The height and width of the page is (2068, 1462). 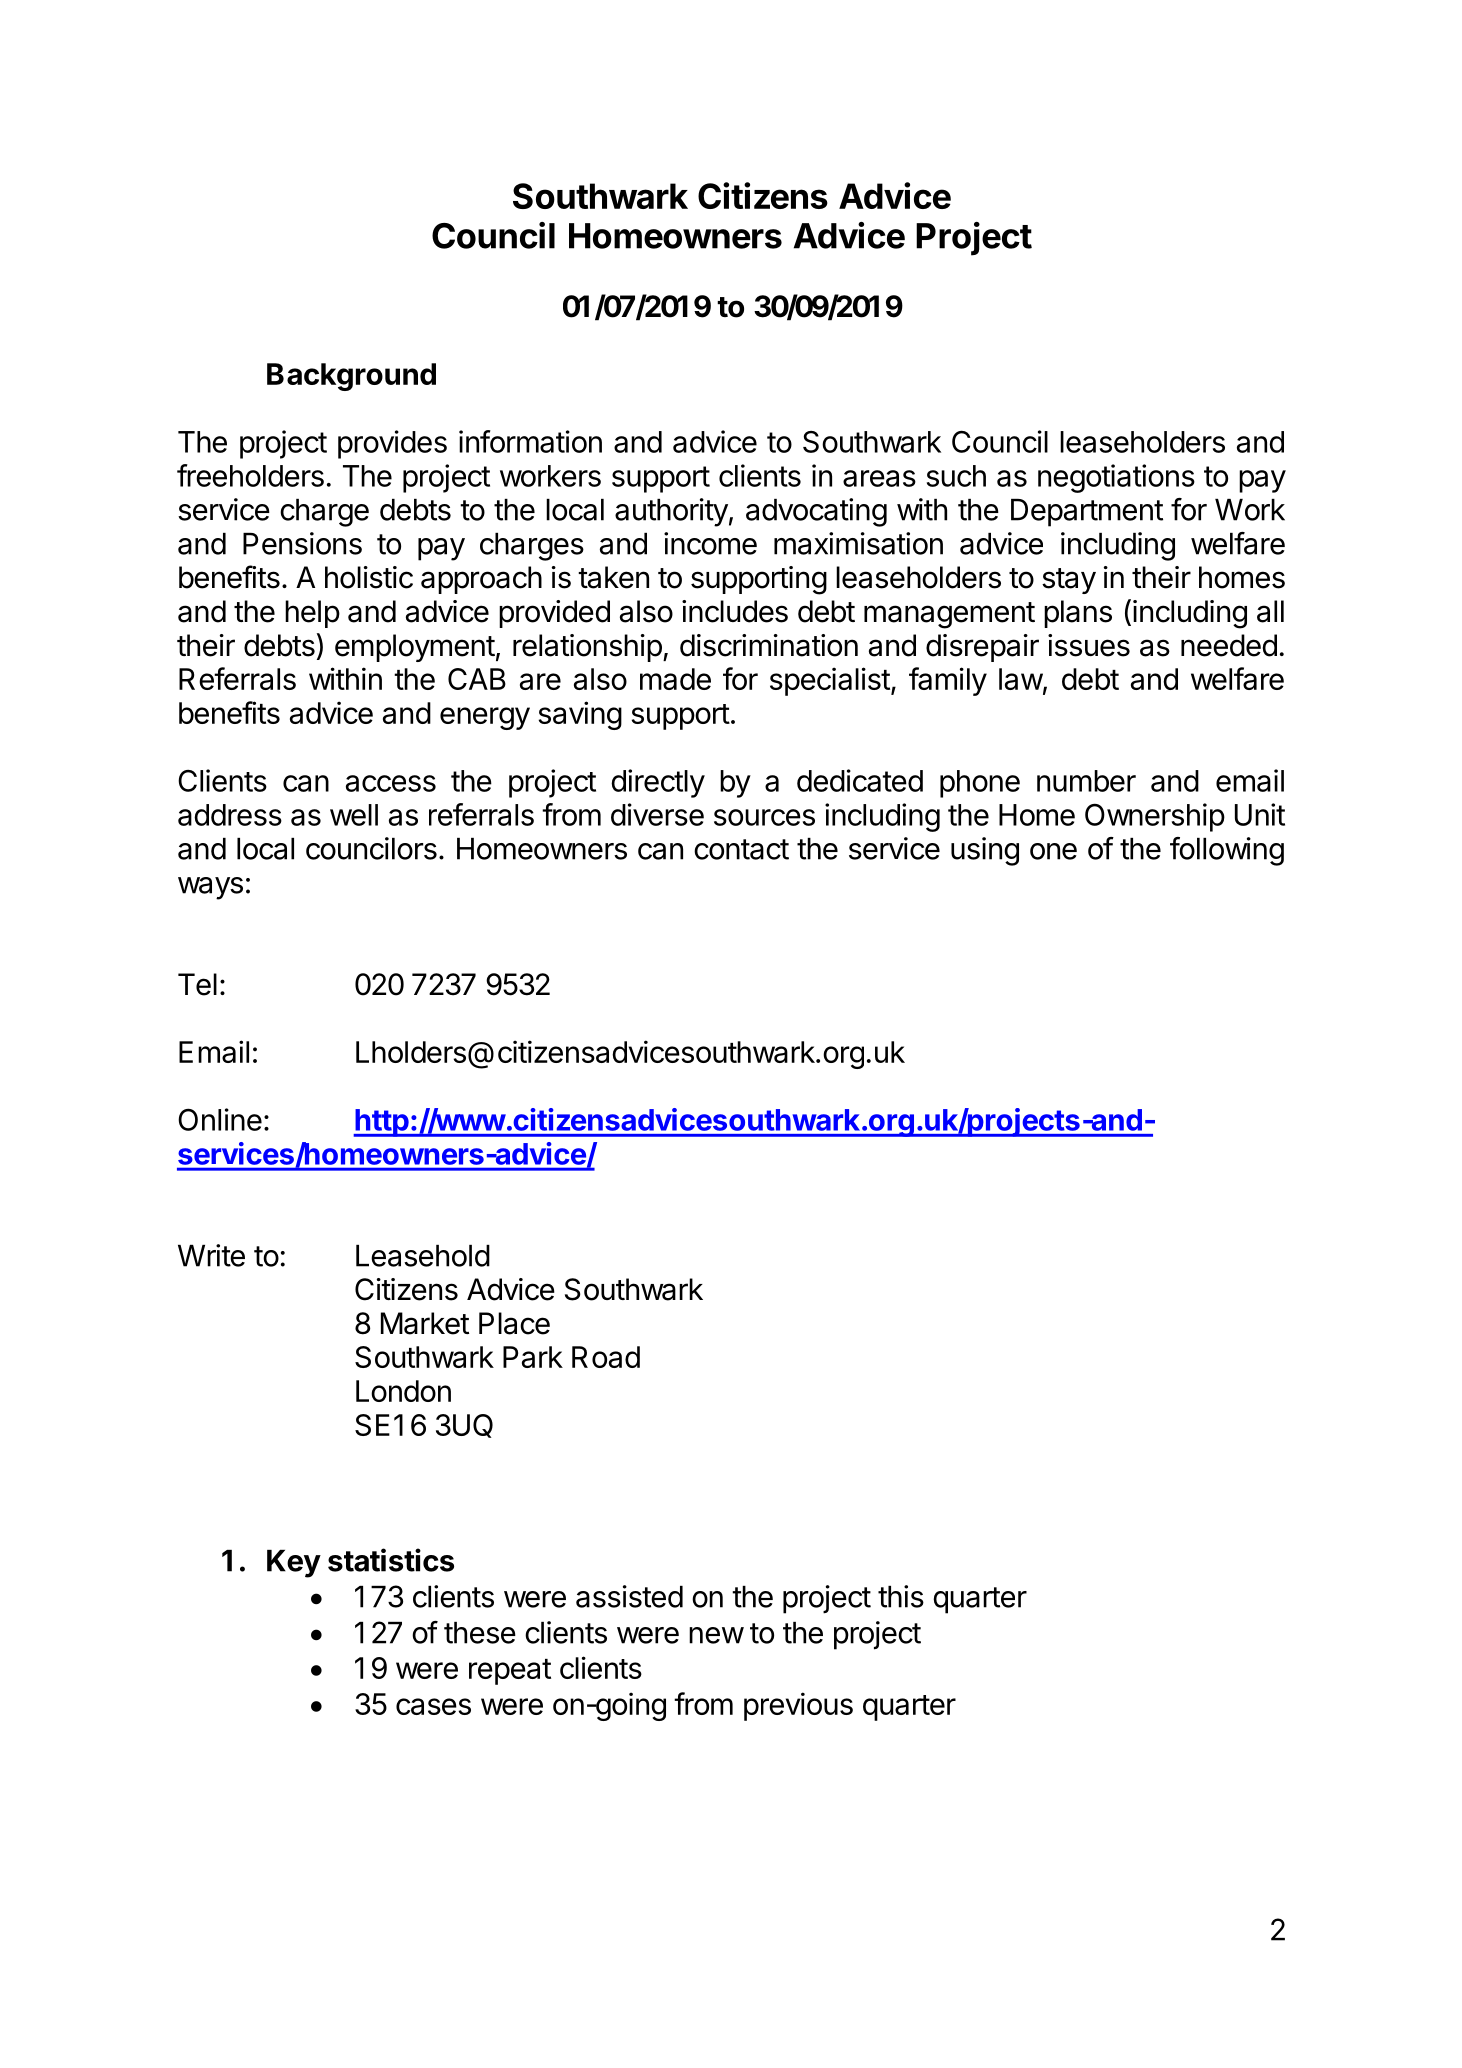 What do you see at coordinates (391, 783) in the page?
I see `access` at bounding box center [391, 783].
